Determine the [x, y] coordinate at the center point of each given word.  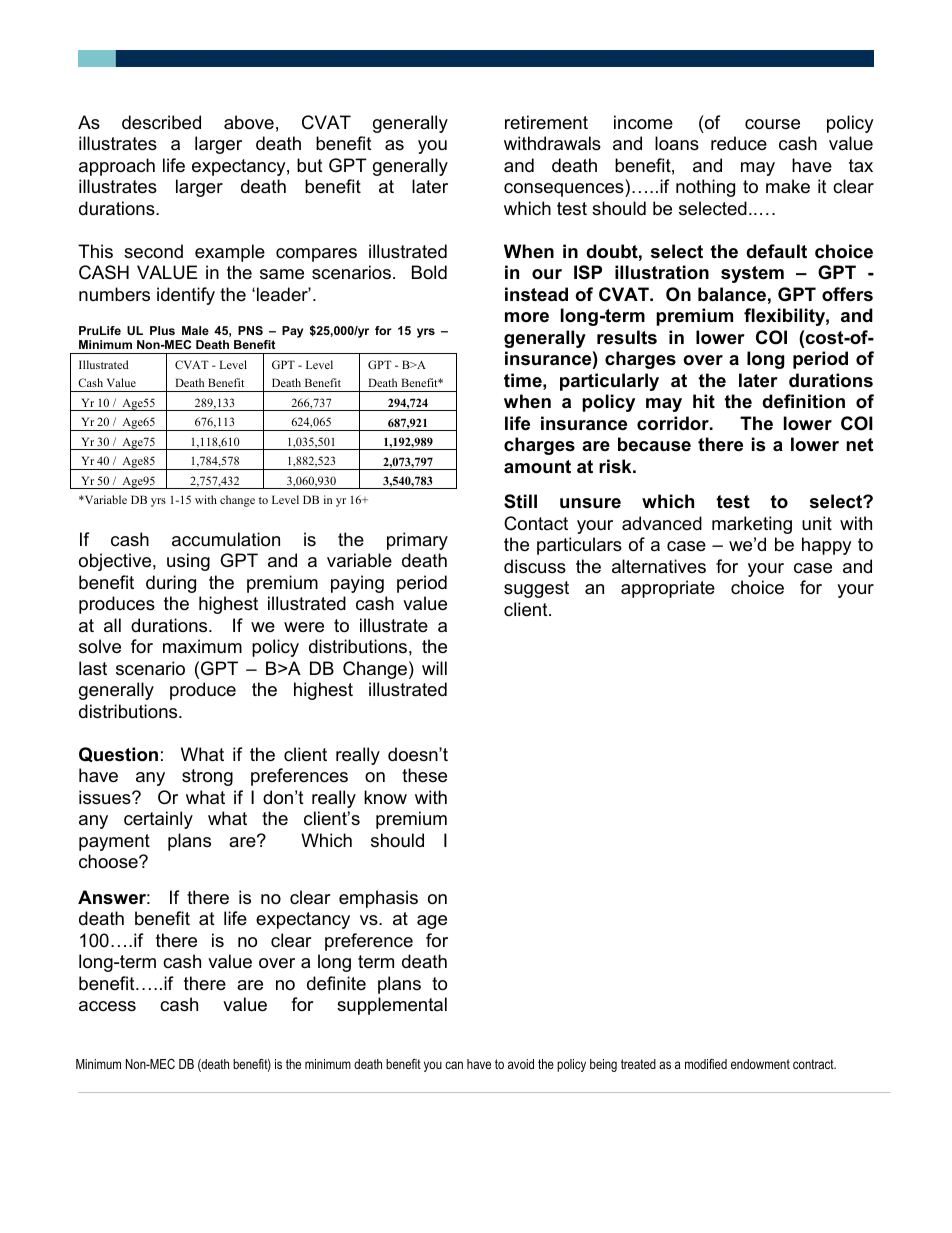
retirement [546, 122]
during [171, 584]
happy [827, 546]
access [107, 1006]
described [161, 122]
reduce [739, 143]
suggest [536, 589]
